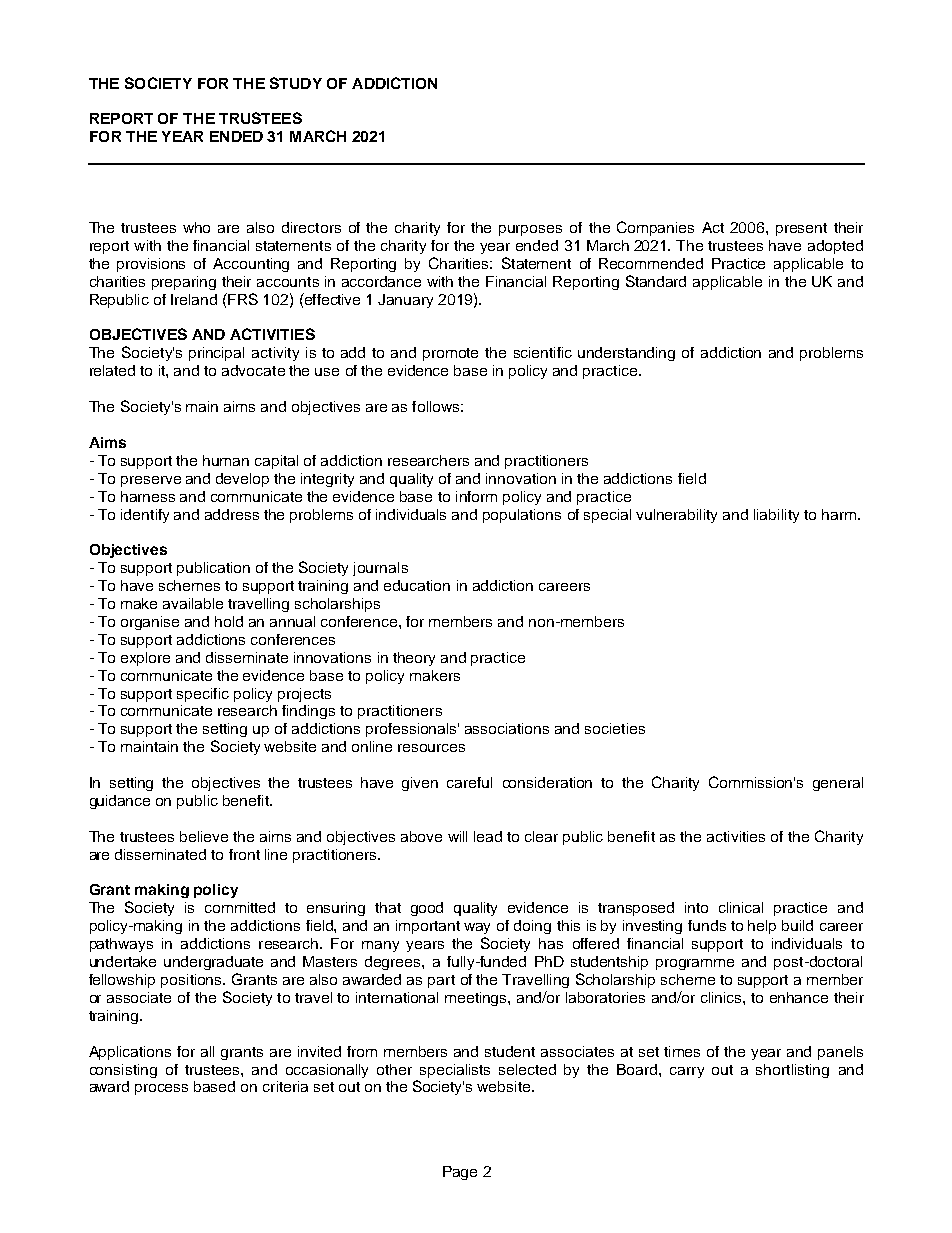 This screenshot has height=1233, width=952. I want to click on inform, so click(476, 496).
